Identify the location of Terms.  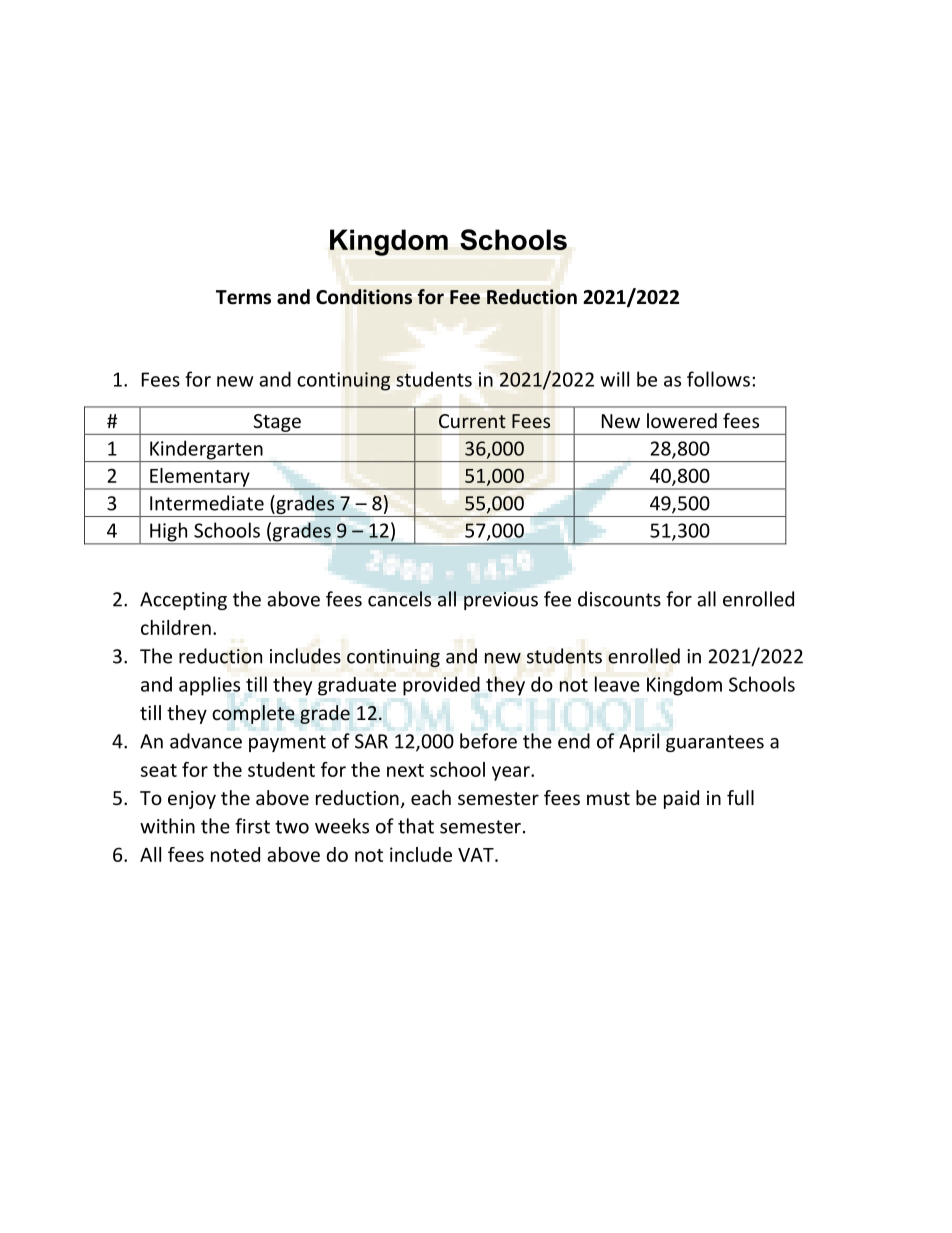
(243, 297).
